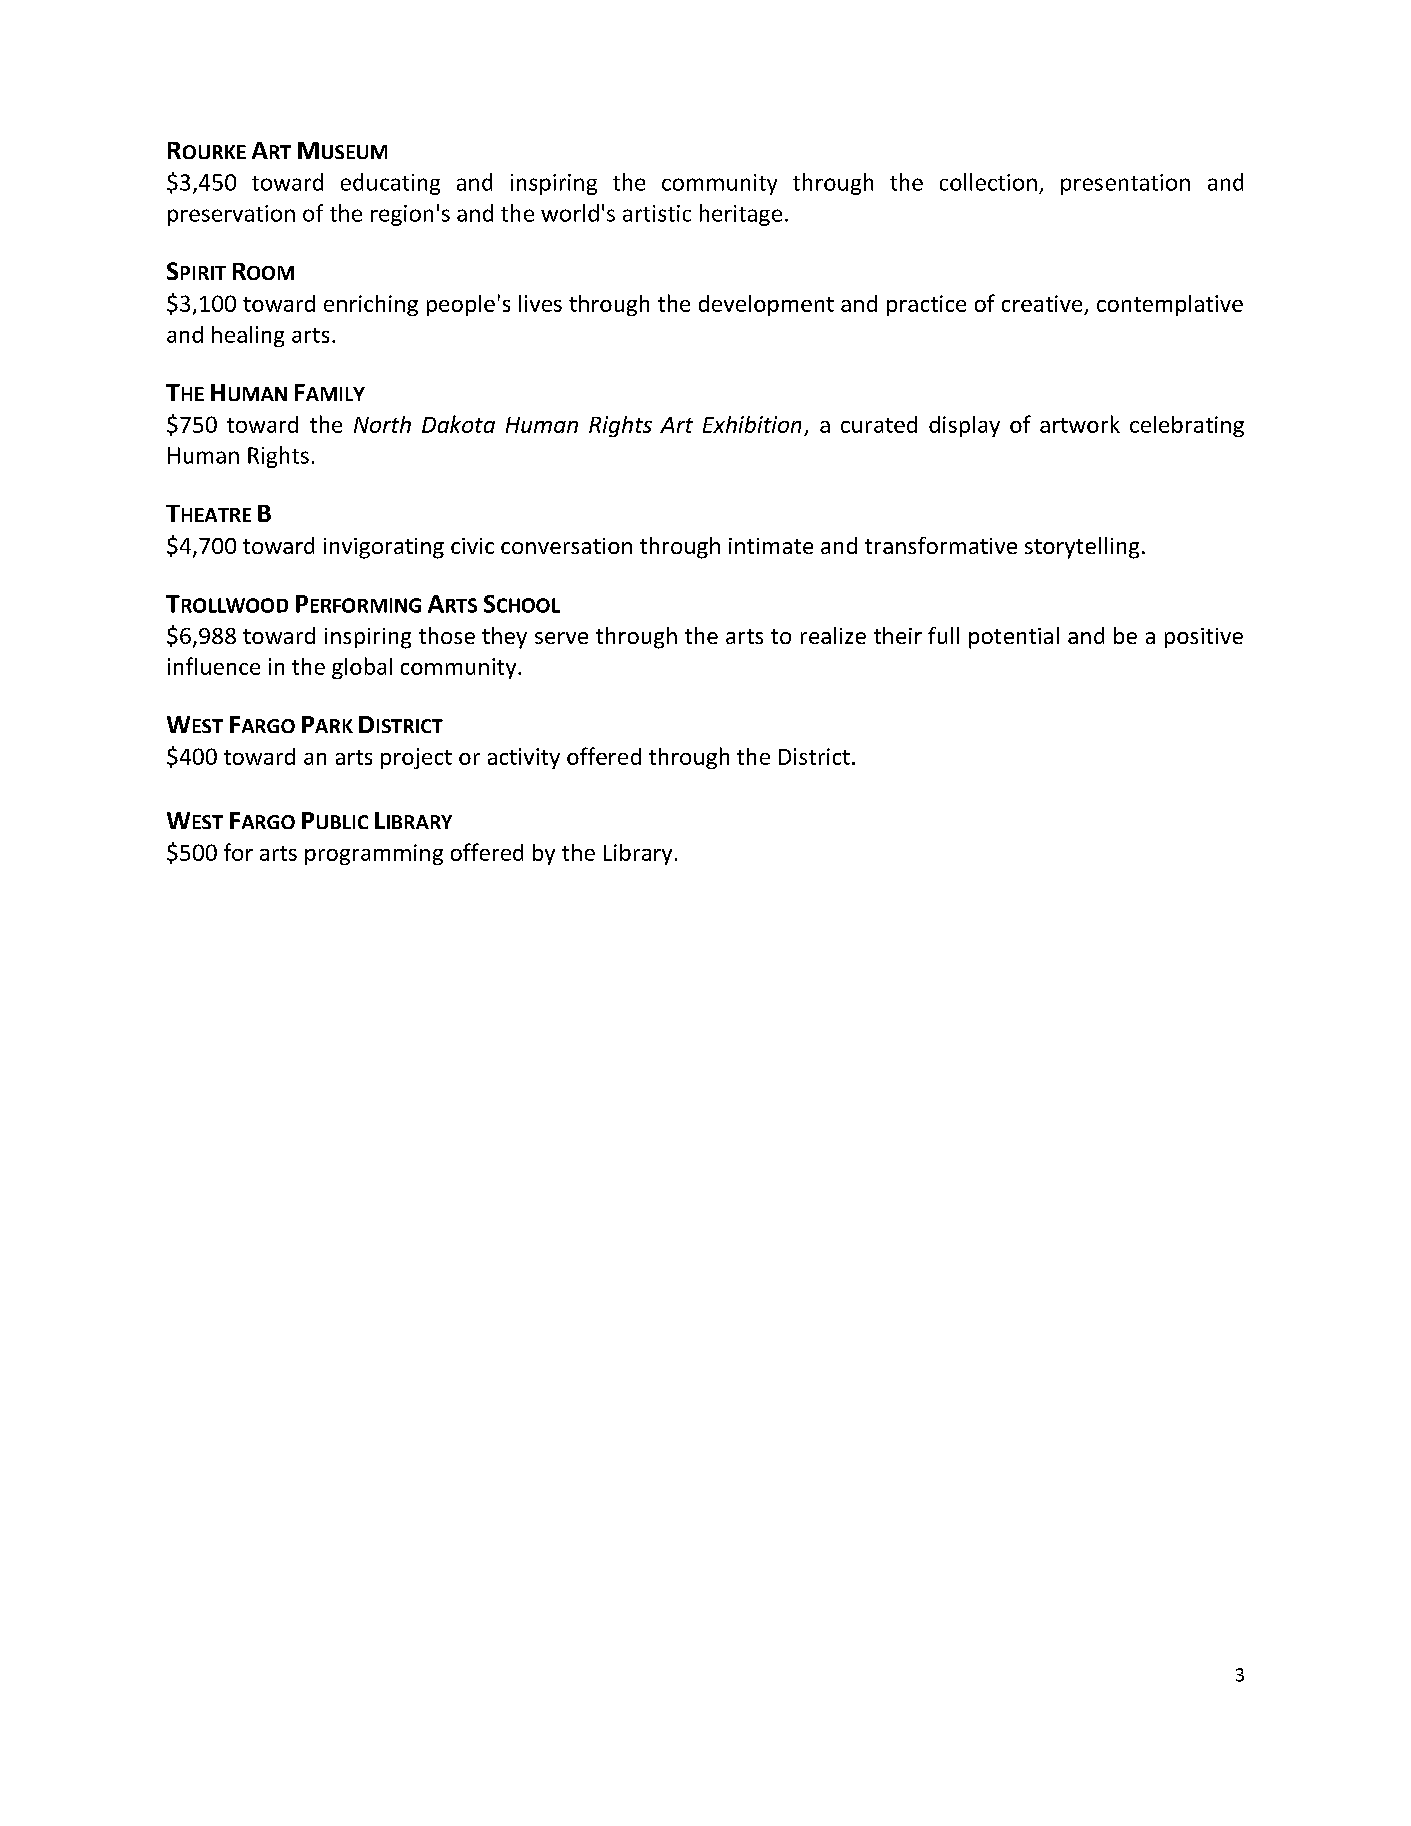 The width and height of the page is (1411, 1826). What do you see at coordinates (1125, 184) in the page?
I see `presentation` at bounding box center [1125, 184].
